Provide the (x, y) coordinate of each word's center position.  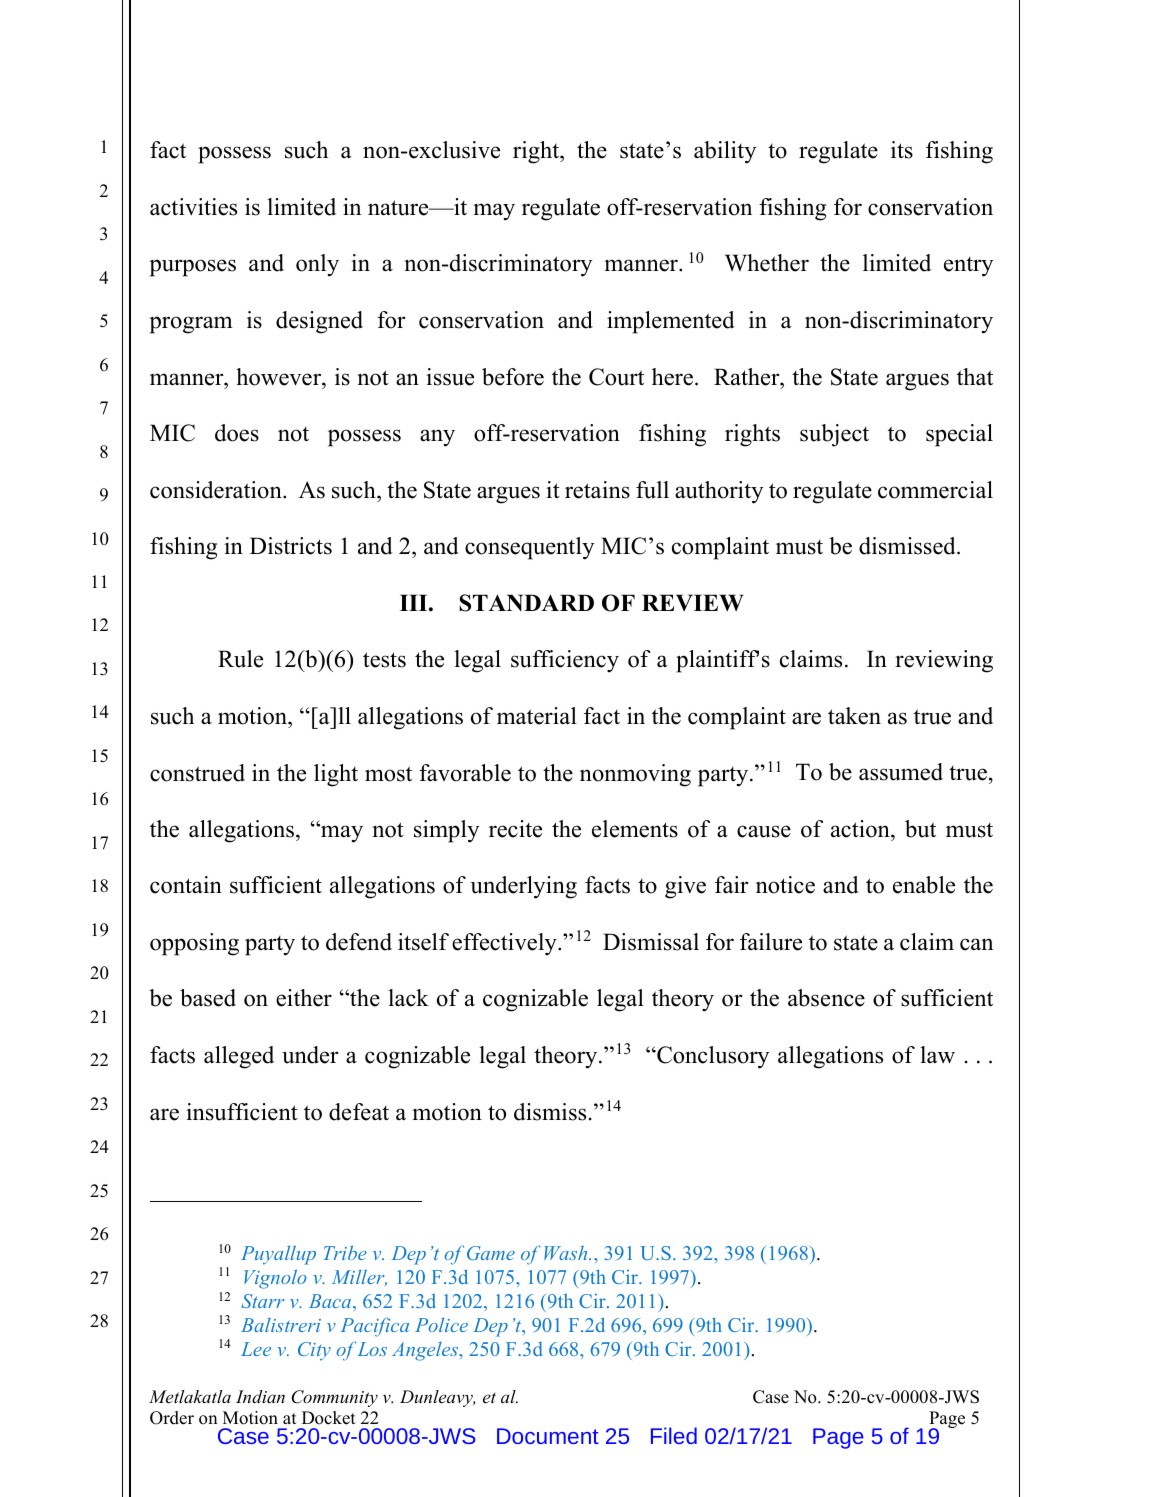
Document (548, 1436)
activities (193, 207)
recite (515, 829)
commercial (935, 490)
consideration (217, 490)
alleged (239, 1057)
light (336, 775)
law (937, 1055)
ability (725, 152)
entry (968, 267)
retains (597, 490)
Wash (567, 1253)
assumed (901, 772)
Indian (260, 1396)
